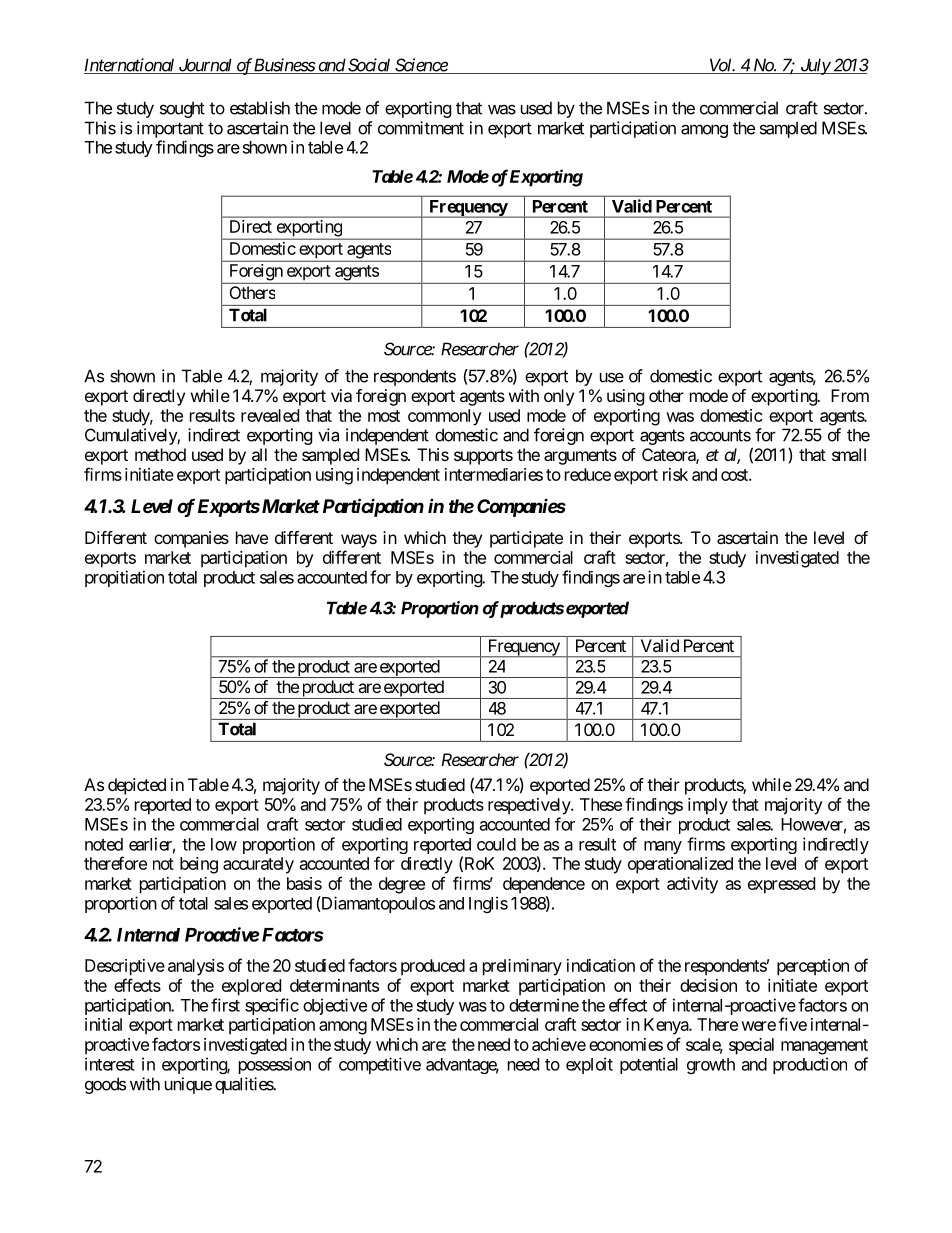 The image size is (952, 1233). I want to click on revealed, so click(270, 415).
